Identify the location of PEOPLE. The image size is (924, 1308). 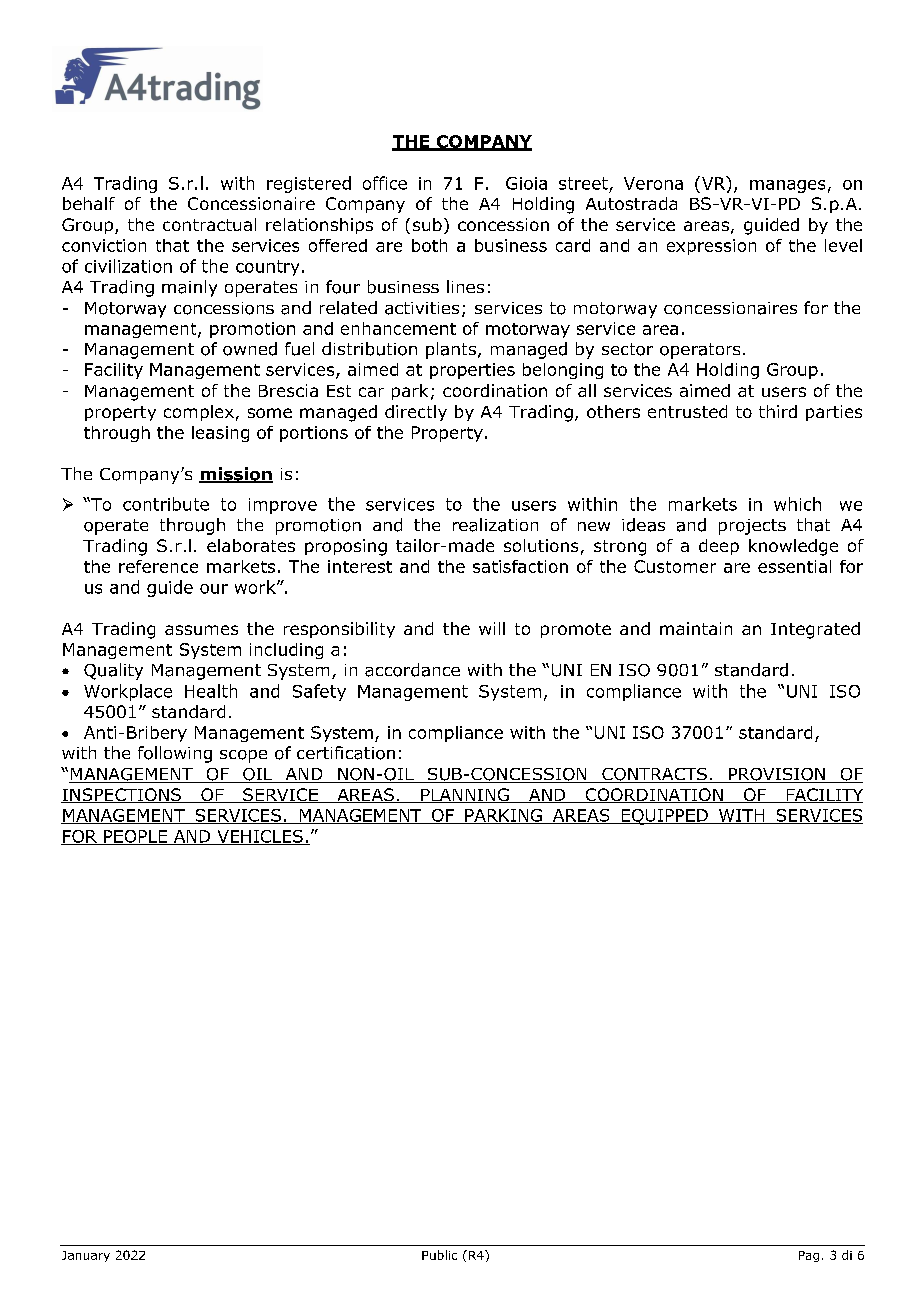
(135, 837).
